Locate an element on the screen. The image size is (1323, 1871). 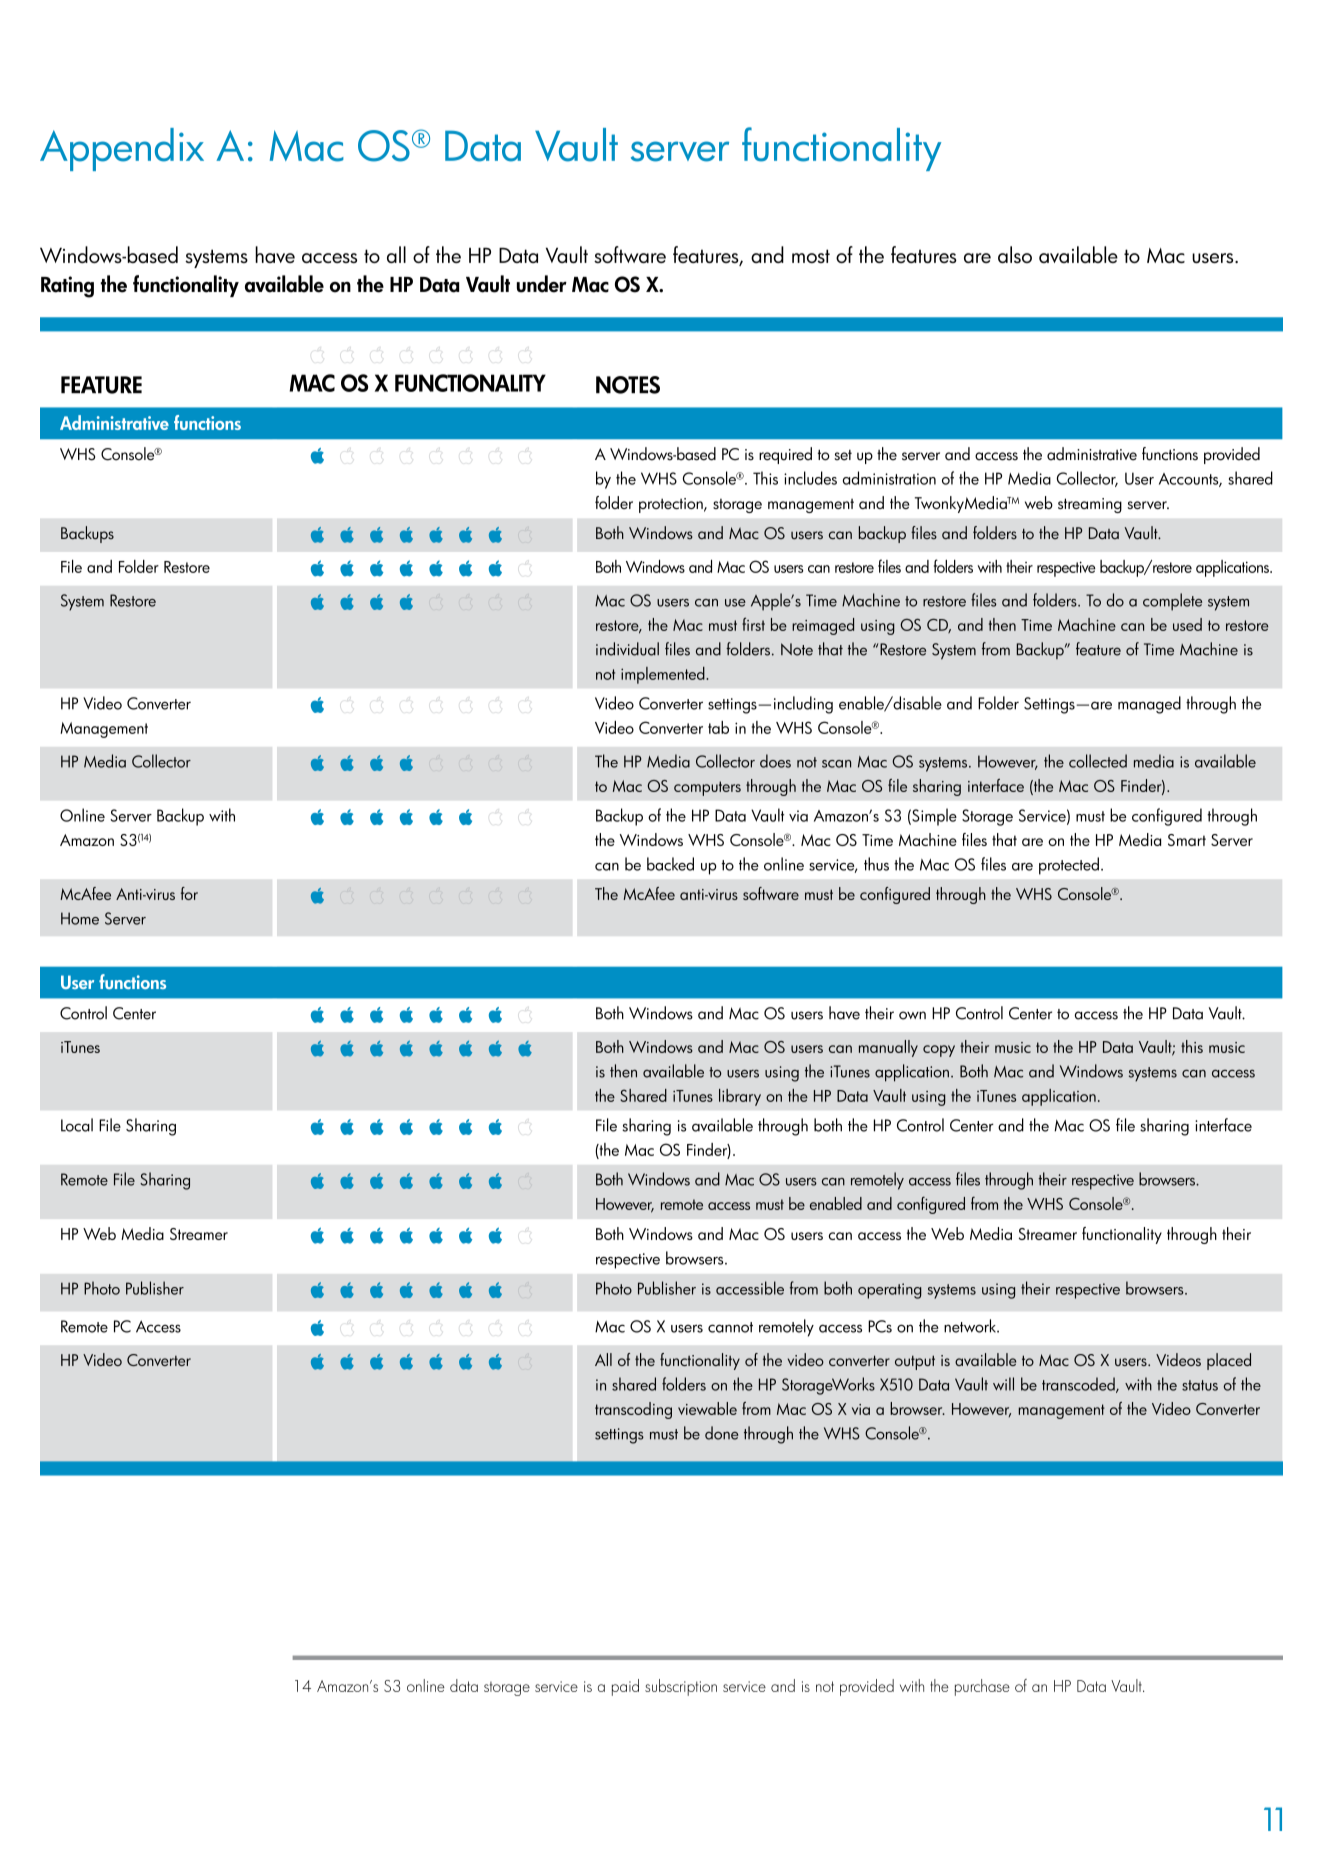
also is located at coordinates (1015, 254).
